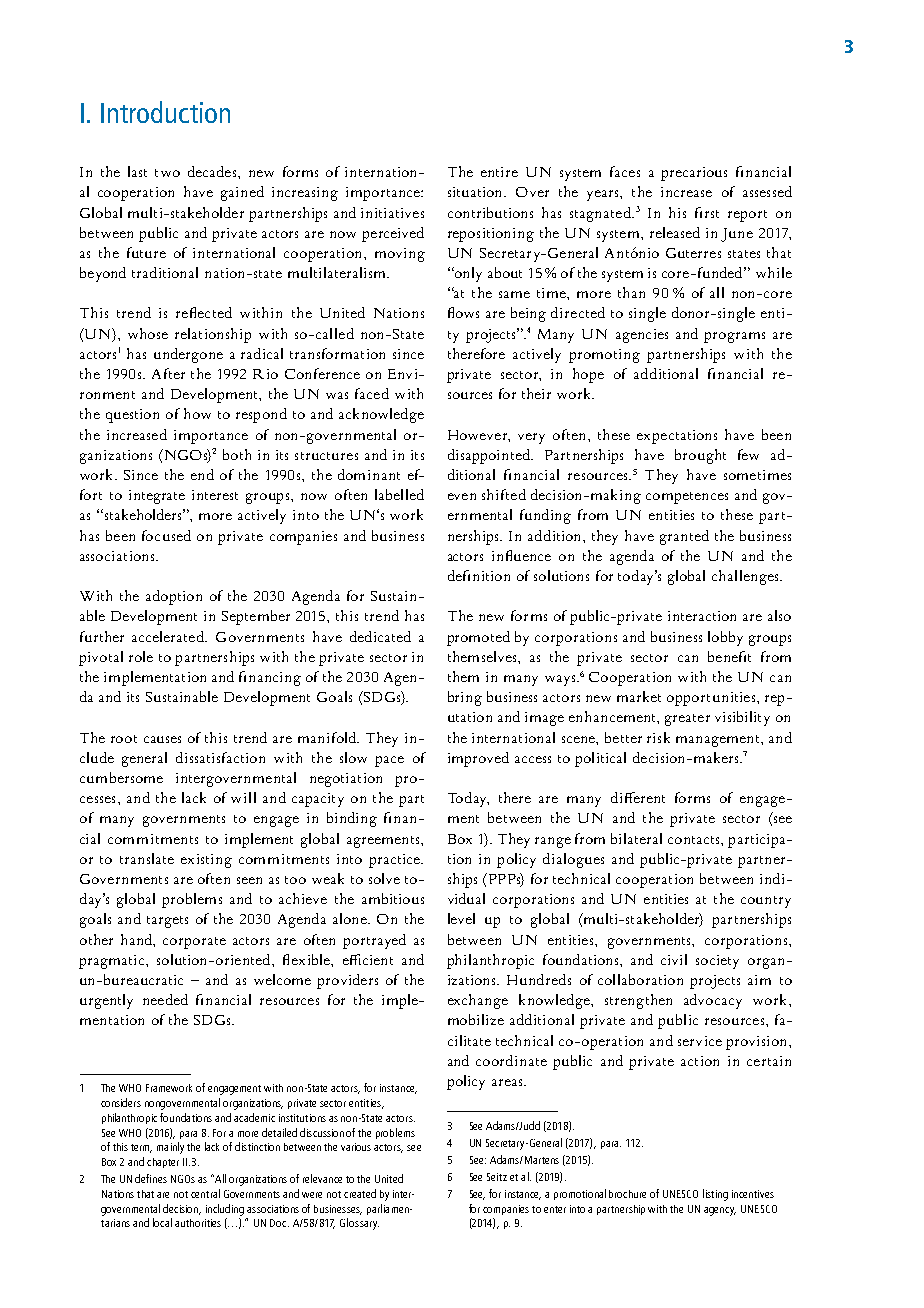 The image size is (924, 1308). What do you see at coordinates (707, 212) in the image?
I see `first` at bounding box center [707, 212].
